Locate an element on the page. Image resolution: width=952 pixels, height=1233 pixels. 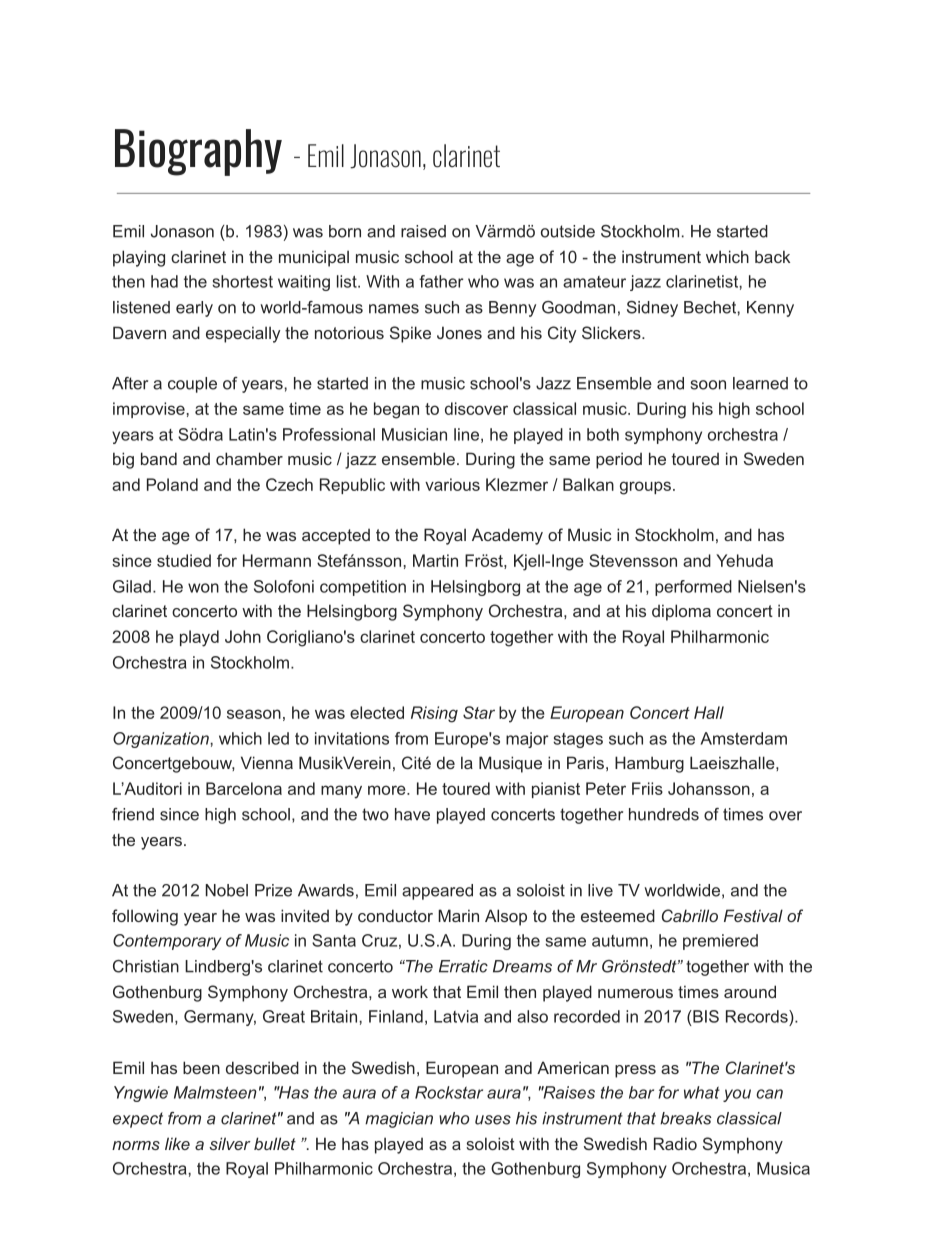
friend is located at coordinates (133, 814).
